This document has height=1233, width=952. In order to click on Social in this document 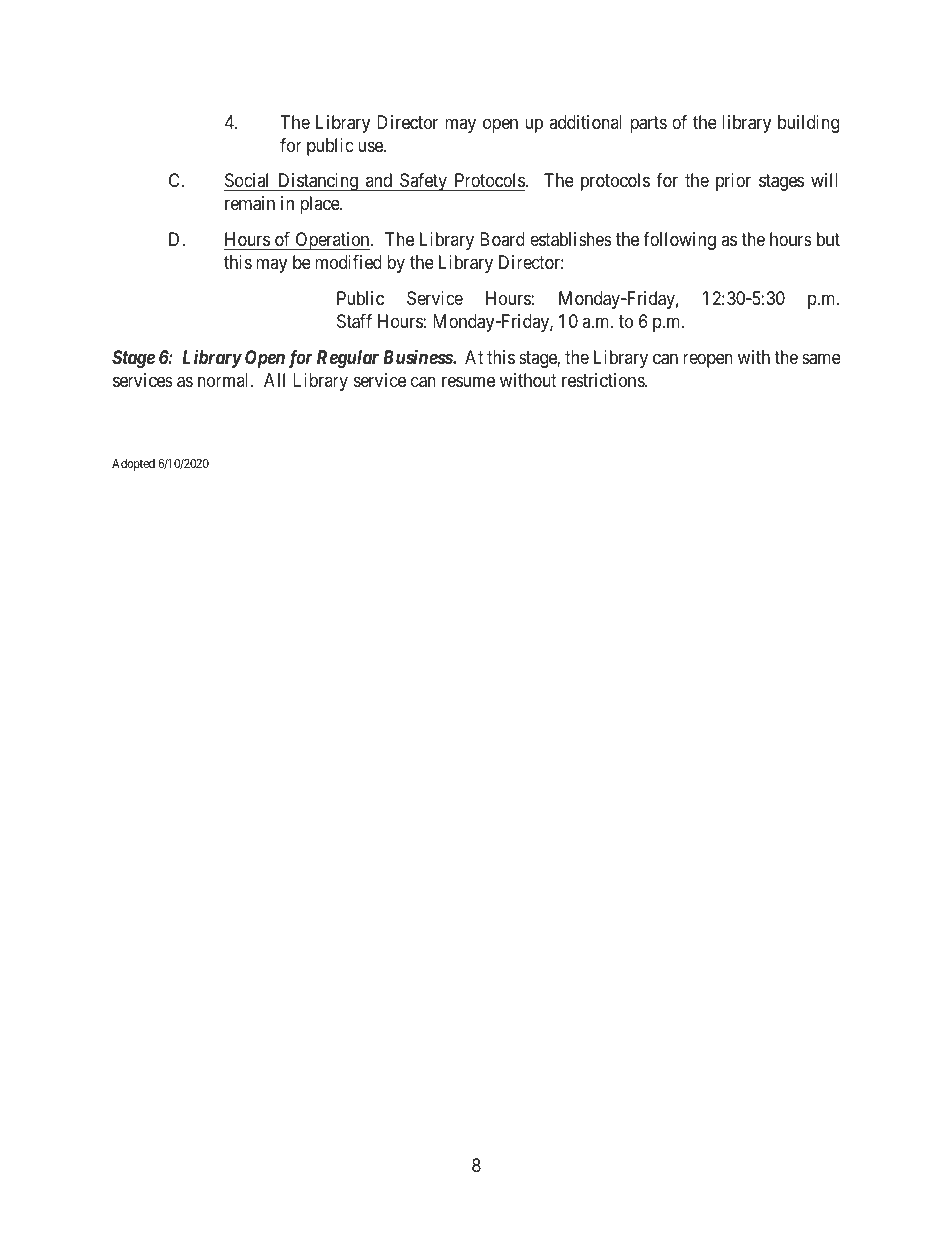, I will do `click(248, 182)`.
